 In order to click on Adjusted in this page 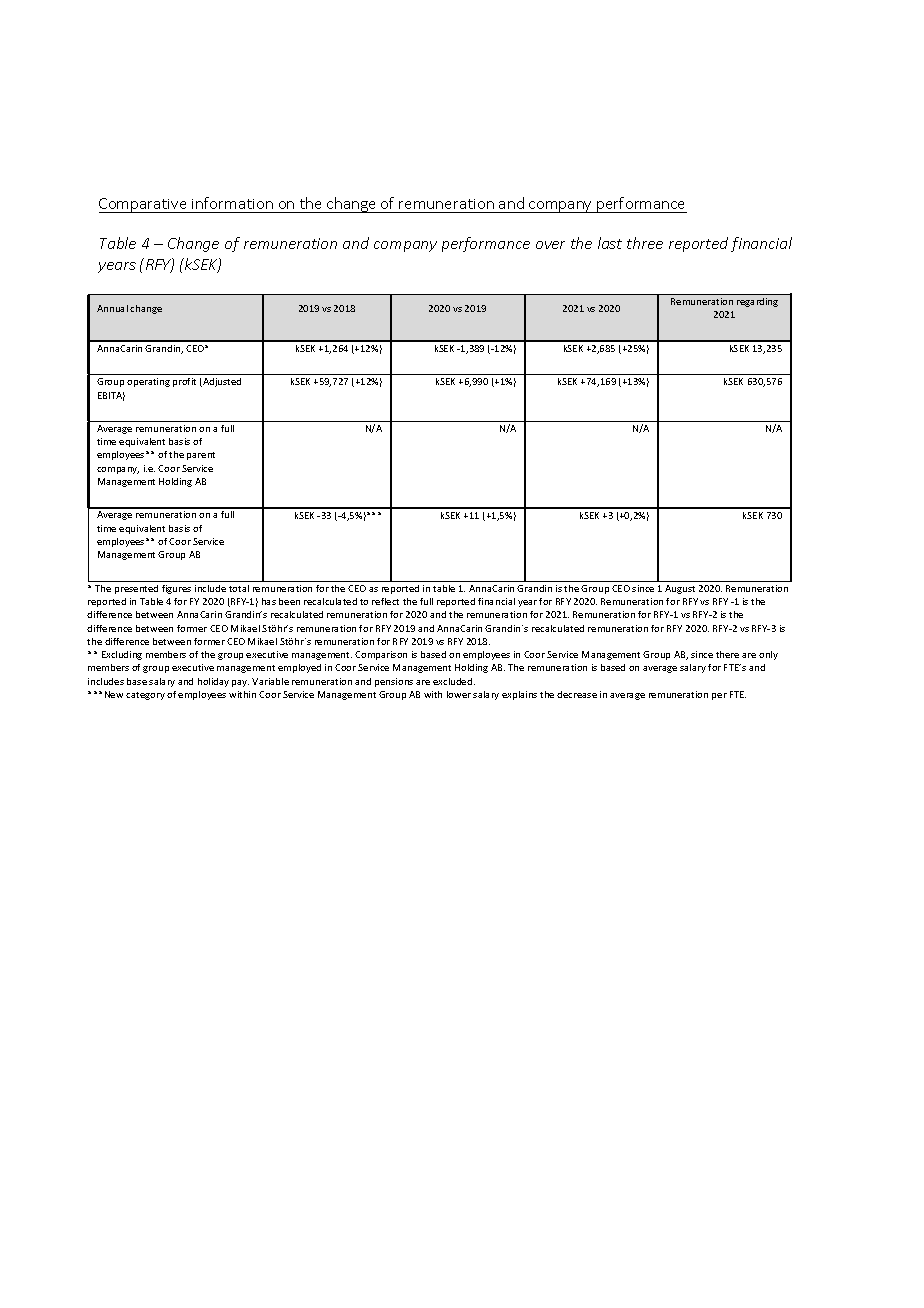, I will do `click(221, 382)`.
